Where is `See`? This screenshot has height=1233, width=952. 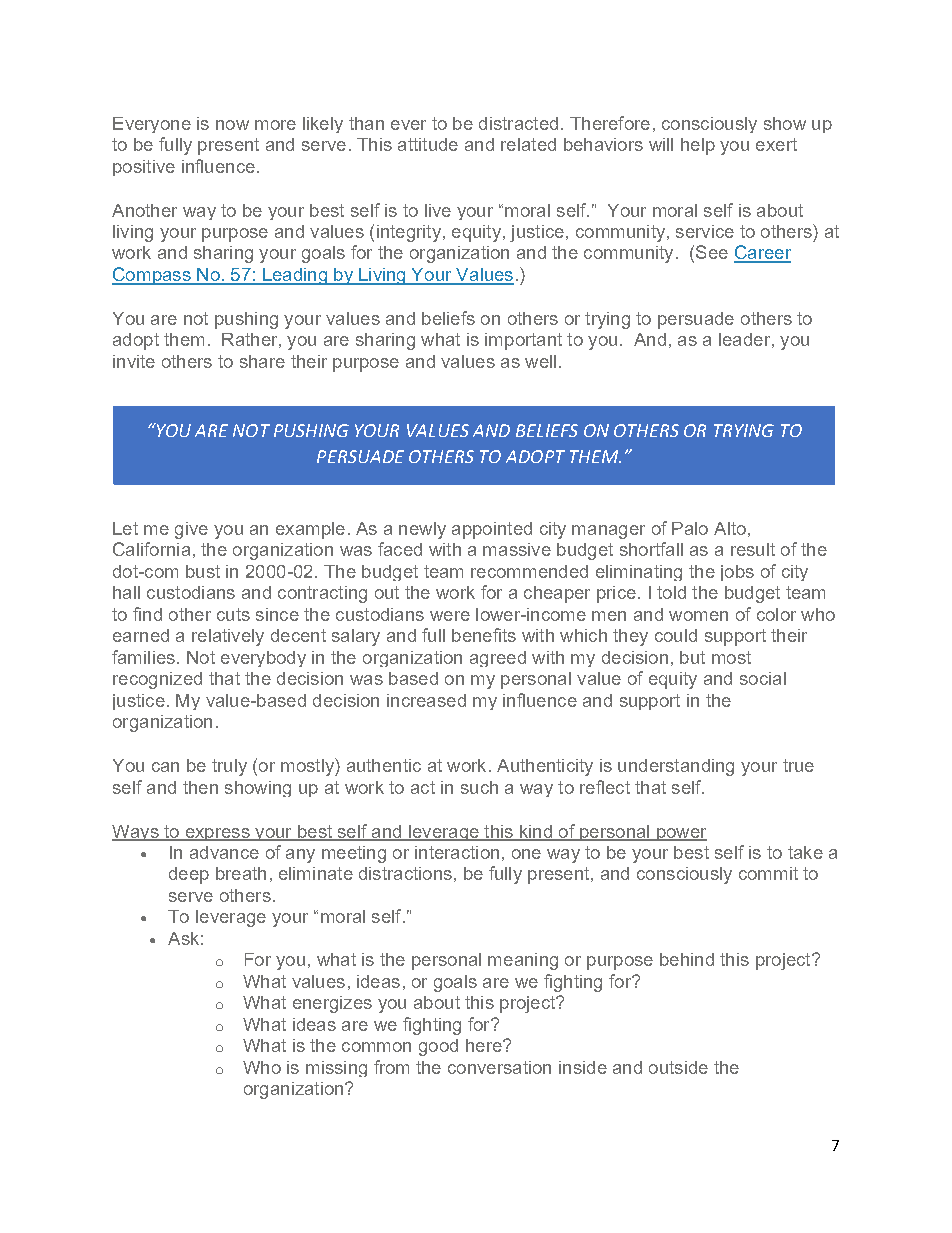
See is located at coordinates (712, 252).
